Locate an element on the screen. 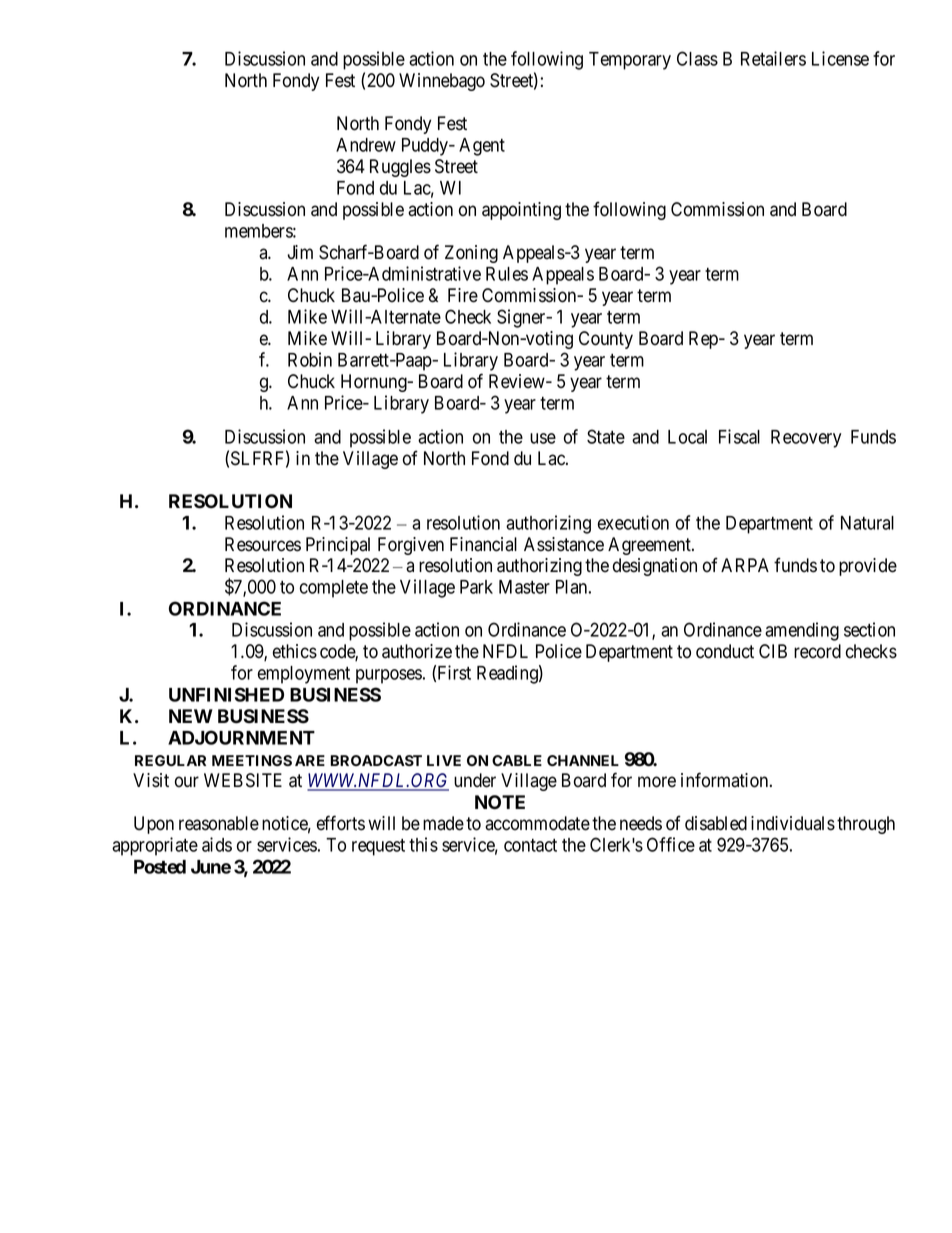 The width and height of the screenshot is (952, 1233). Retailers is located at coordinates (773, 58).
